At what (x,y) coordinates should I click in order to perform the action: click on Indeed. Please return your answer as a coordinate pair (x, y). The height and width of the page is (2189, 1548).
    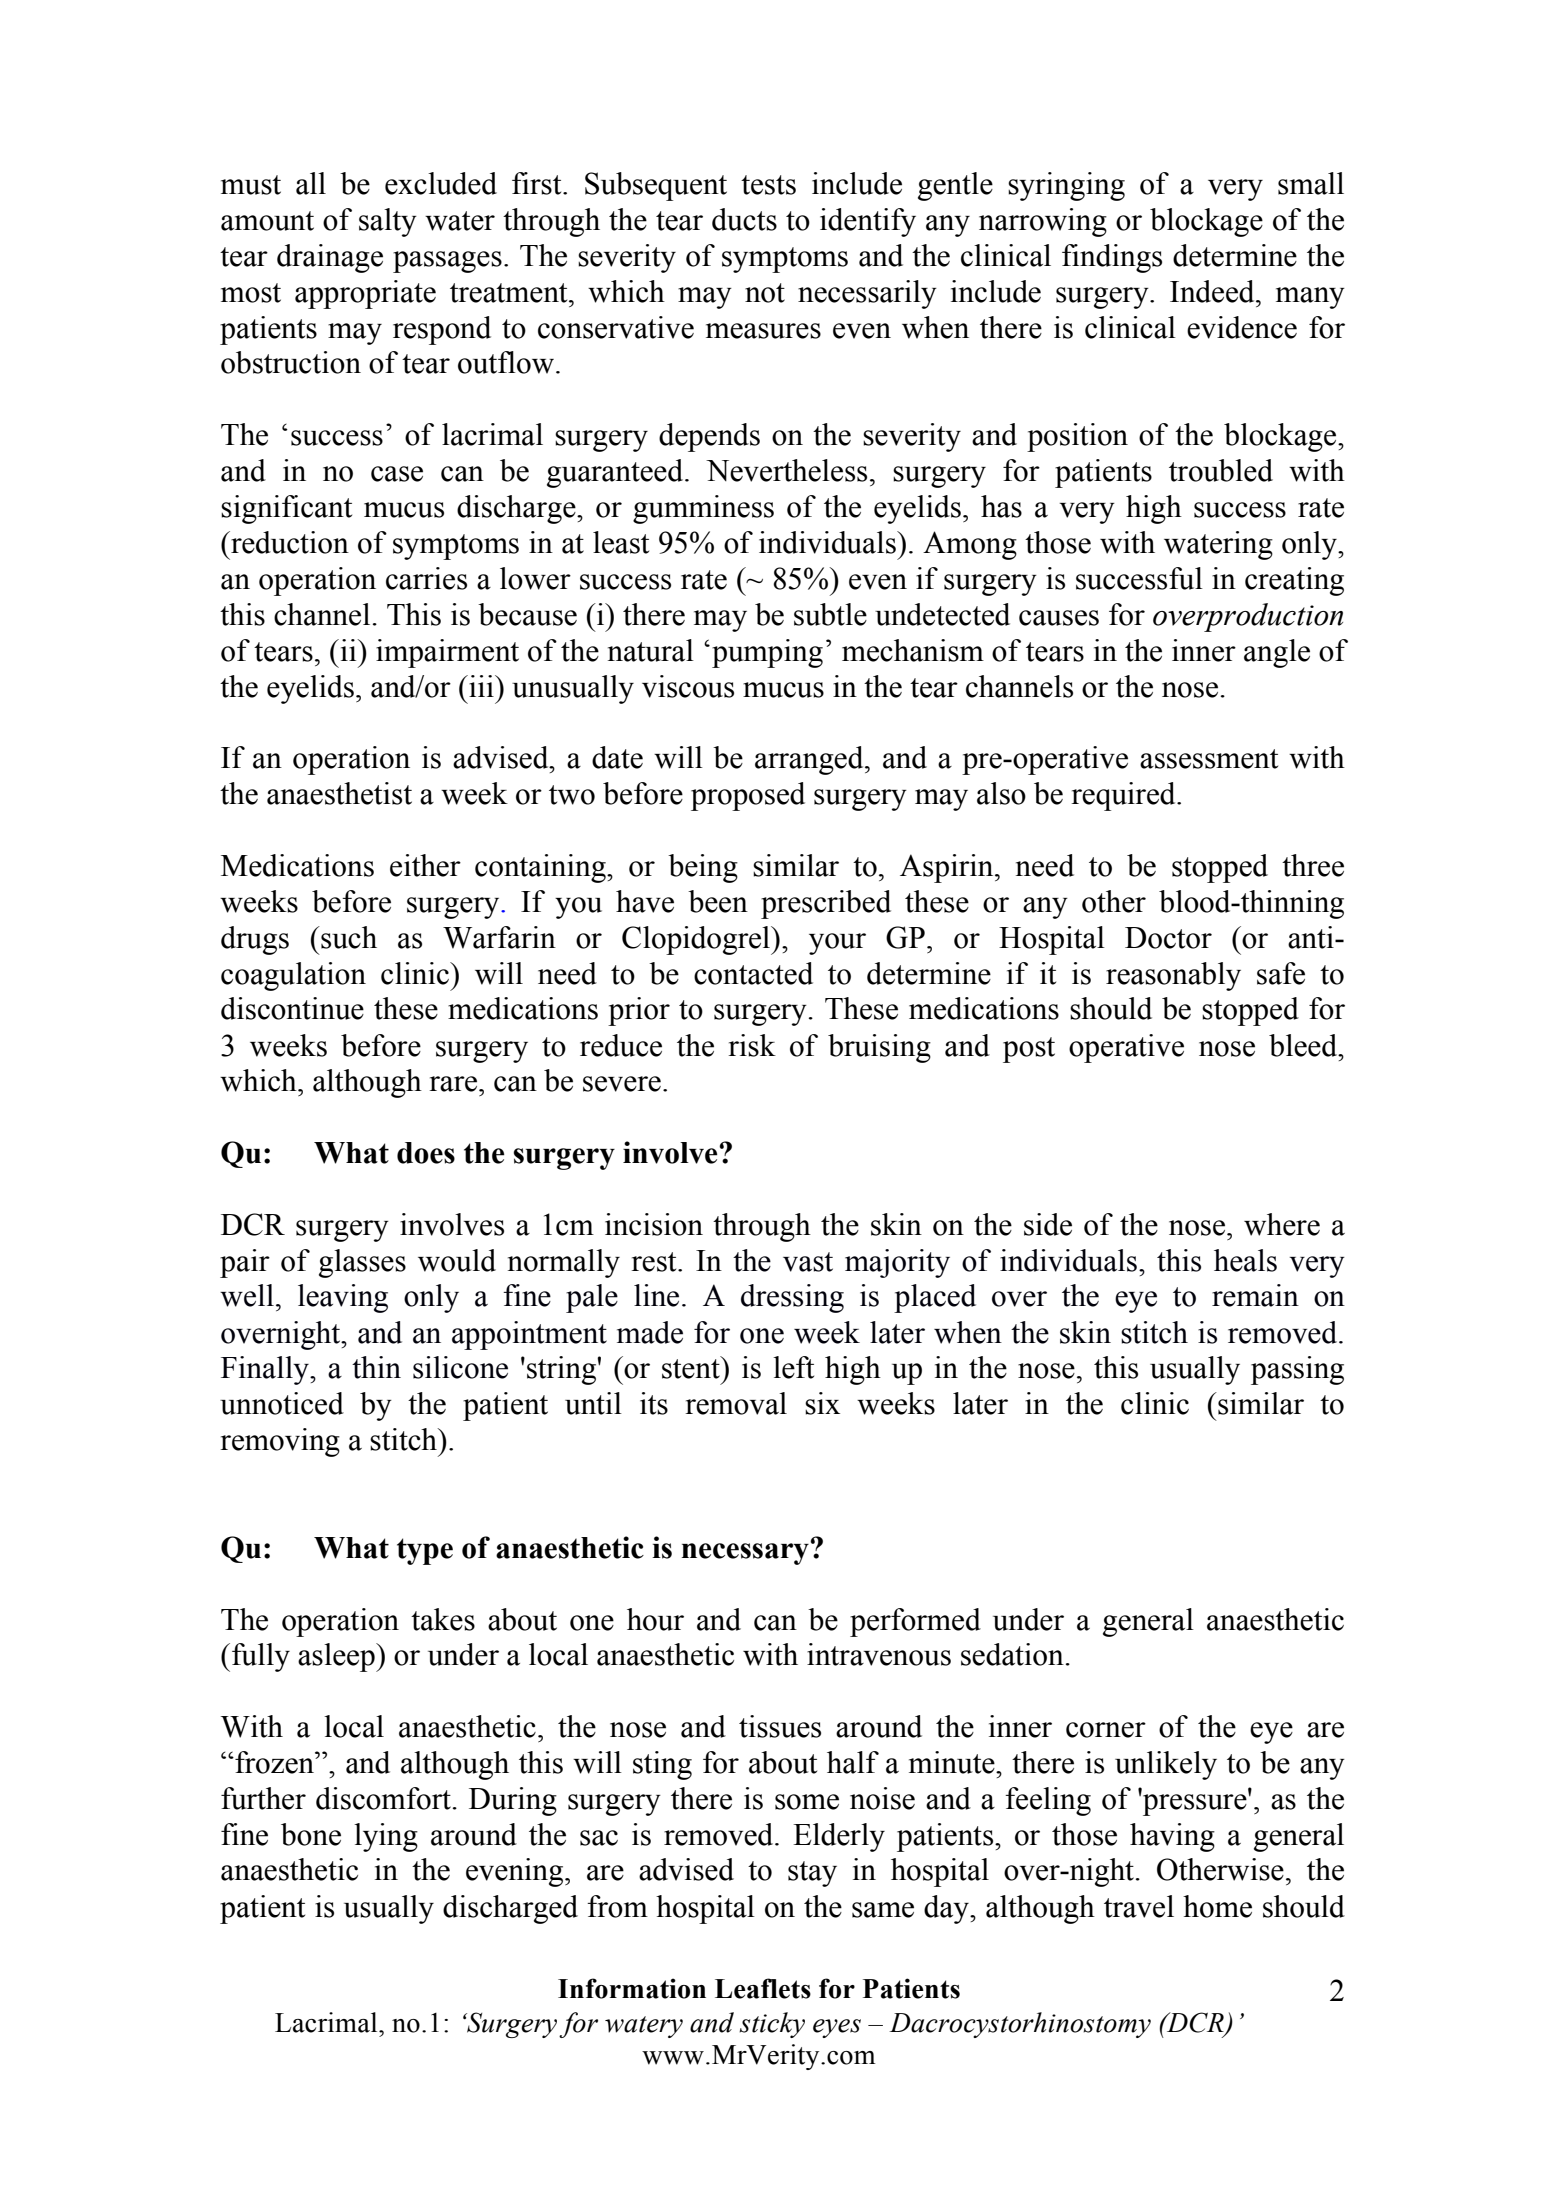
    Looking at the image, I should click on (1213, 291).
